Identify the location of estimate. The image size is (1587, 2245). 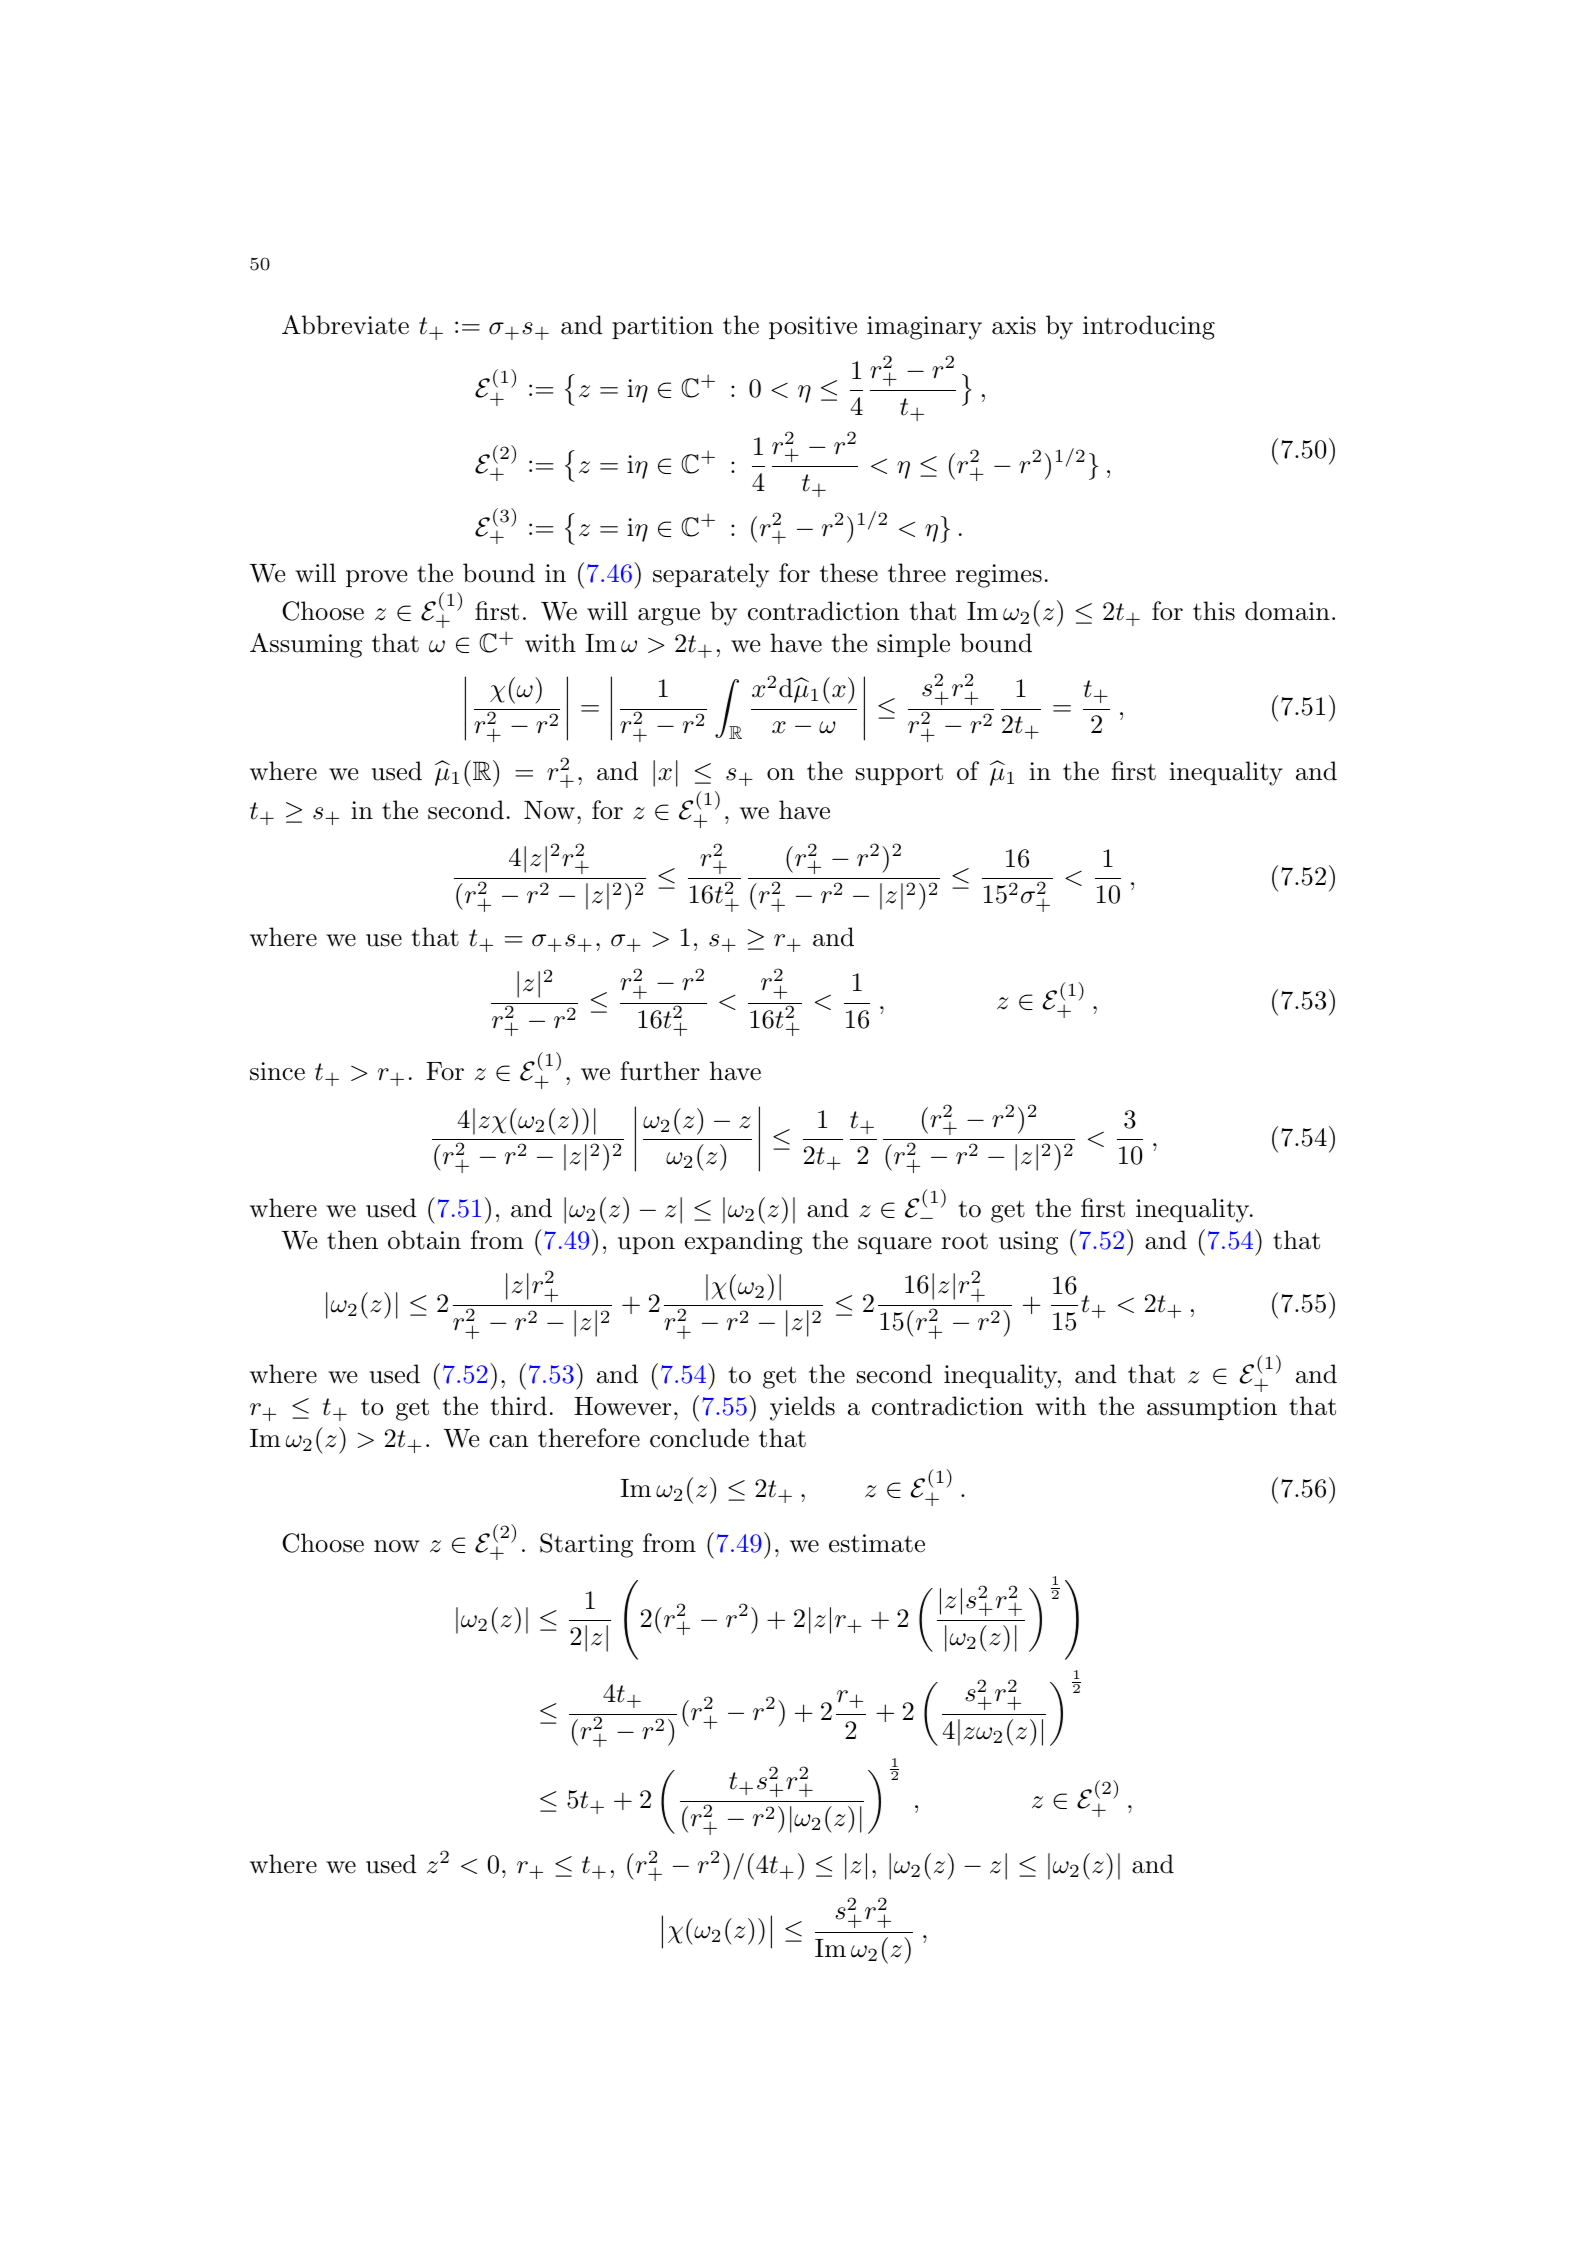
(877, 1543).
